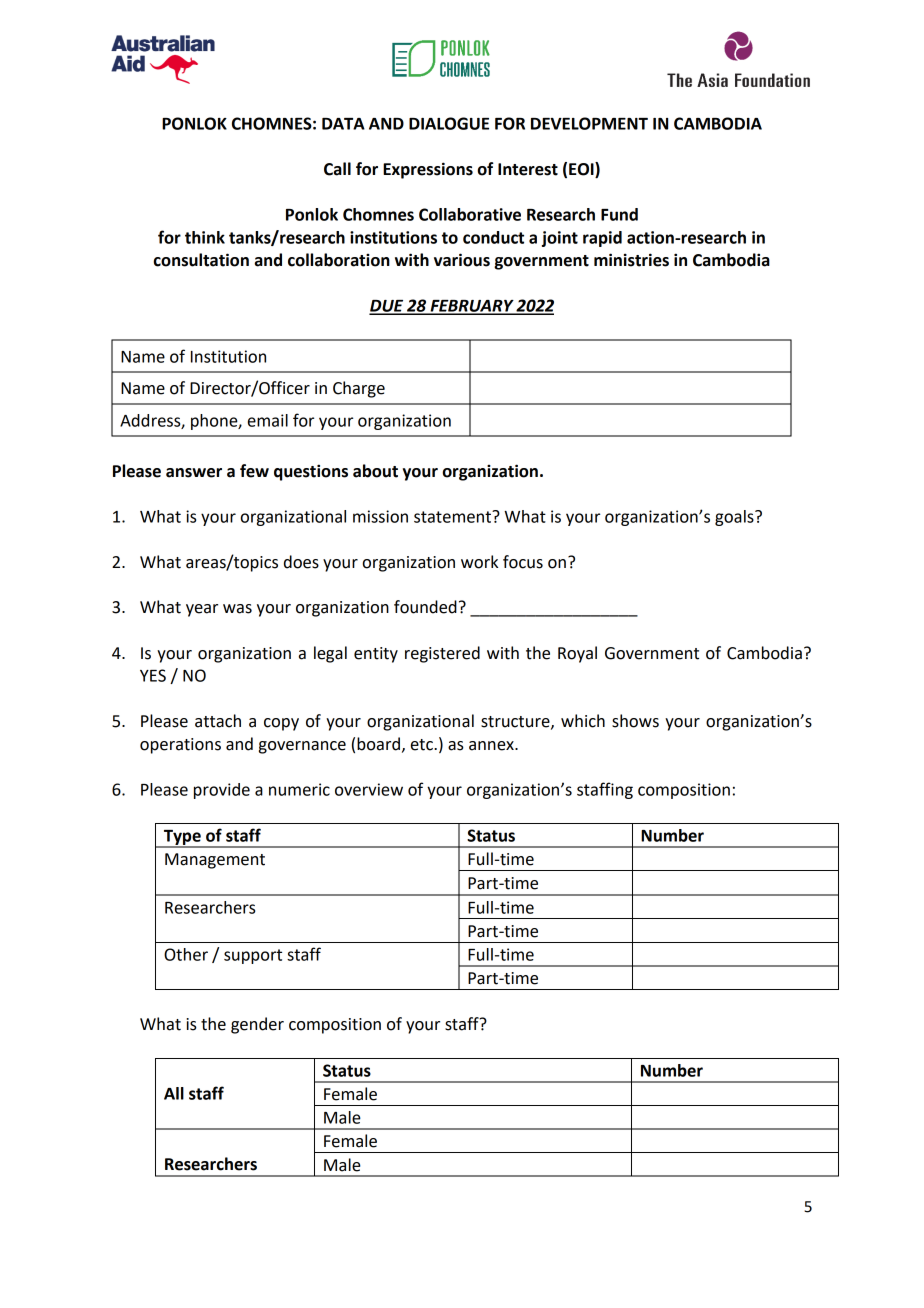 Image resolution: width=924 pixels, height=1308 pixels. What do you see at coordinates (268, 420) in the screenshot?
I see `email` at bounding box center [268, 420].
